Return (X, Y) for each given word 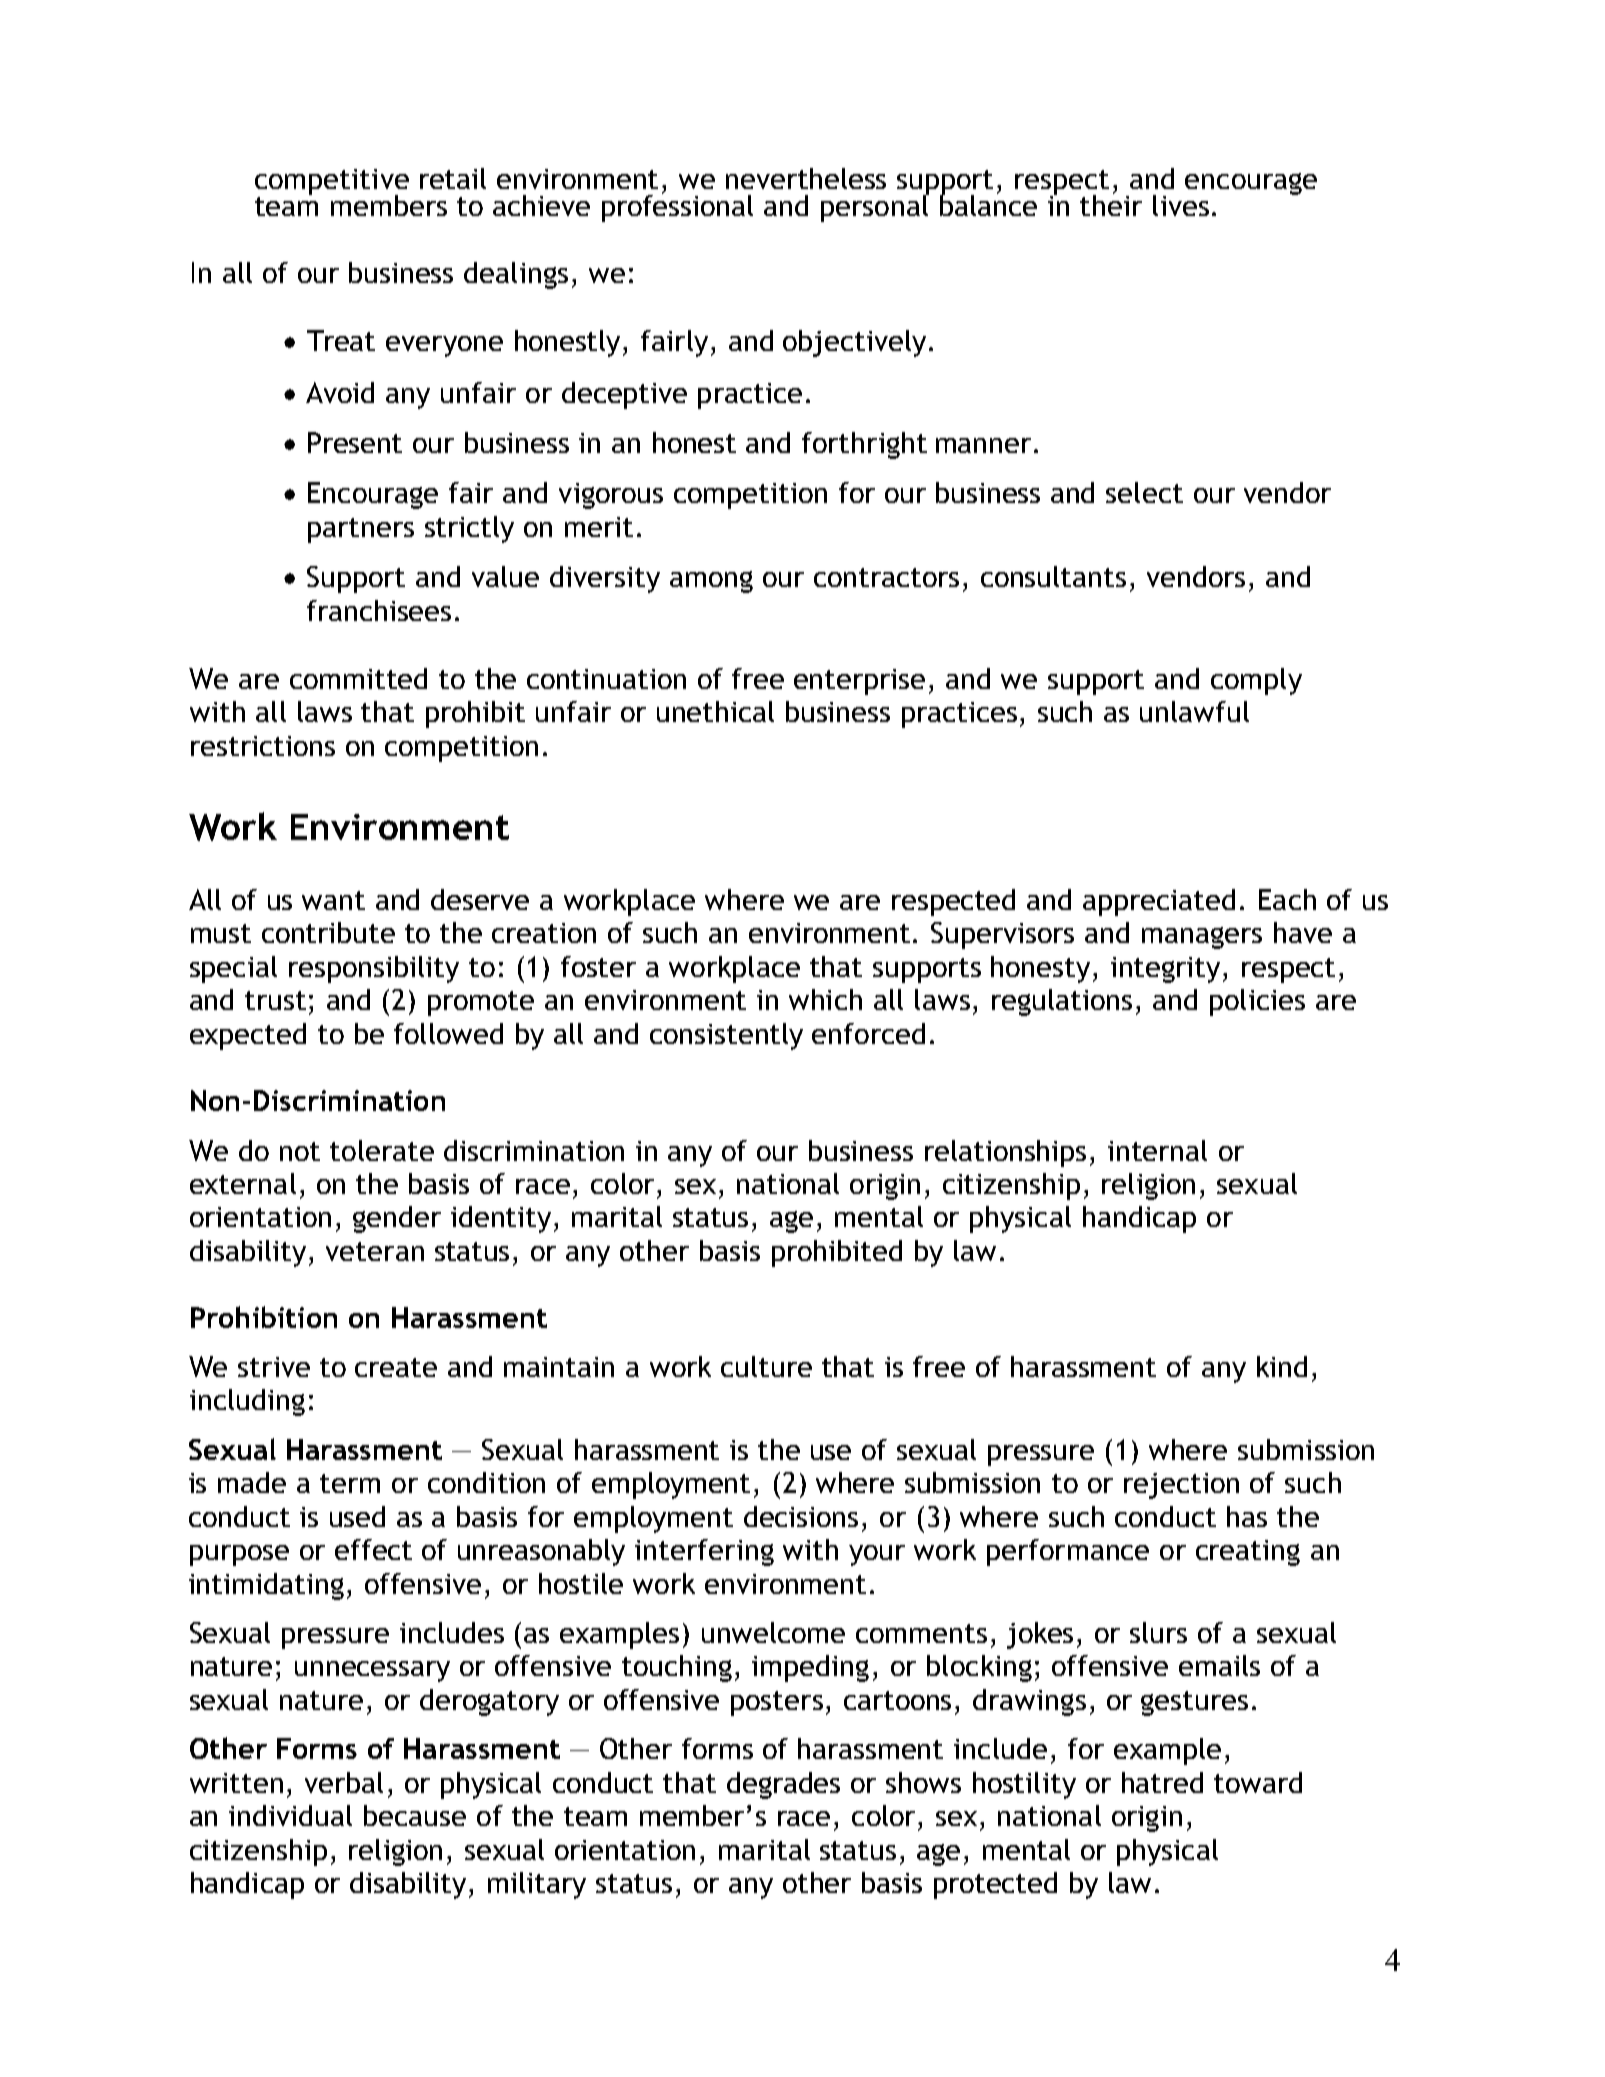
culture (766, 1366)
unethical (715, 711)
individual (290, 1815)
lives (1181, 205)
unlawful (1194, 711)
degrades (783, 1785)
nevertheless (806, 178)
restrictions (263, 746)
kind (1282, 1366)
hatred (1162, 1782)
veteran (375, 1251)
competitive (332, 183)
